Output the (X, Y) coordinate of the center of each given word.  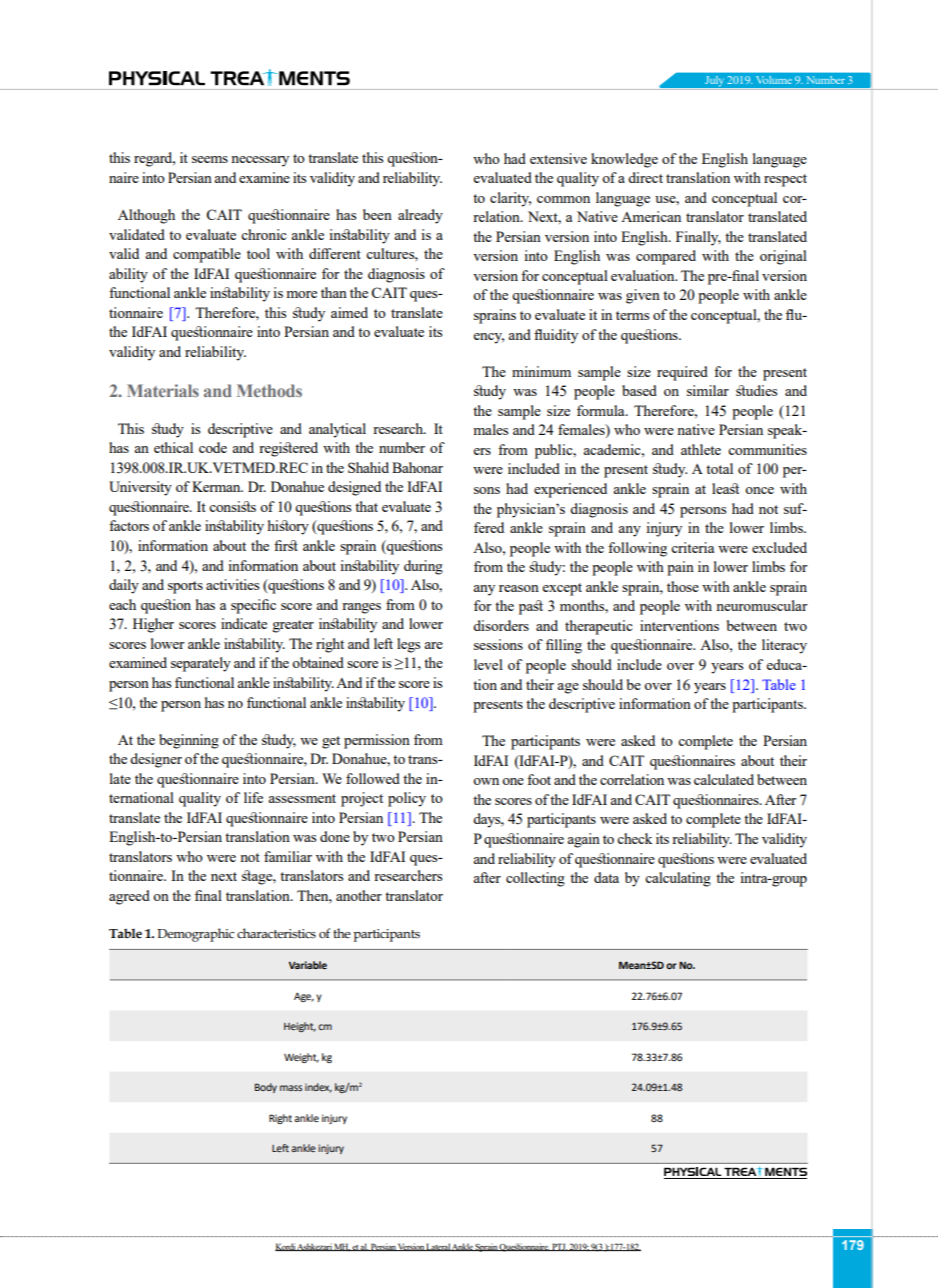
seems (210, 159)
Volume (774, 80)
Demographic (195, 935)
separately (201, 664)
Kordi (286, 1247)
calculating (678, 879)
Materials (163, 390)
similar (708, 390)
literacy (784, 646)
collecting (535, 879)
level (488, 664)
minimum (541, 371)
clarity (510, 199)
